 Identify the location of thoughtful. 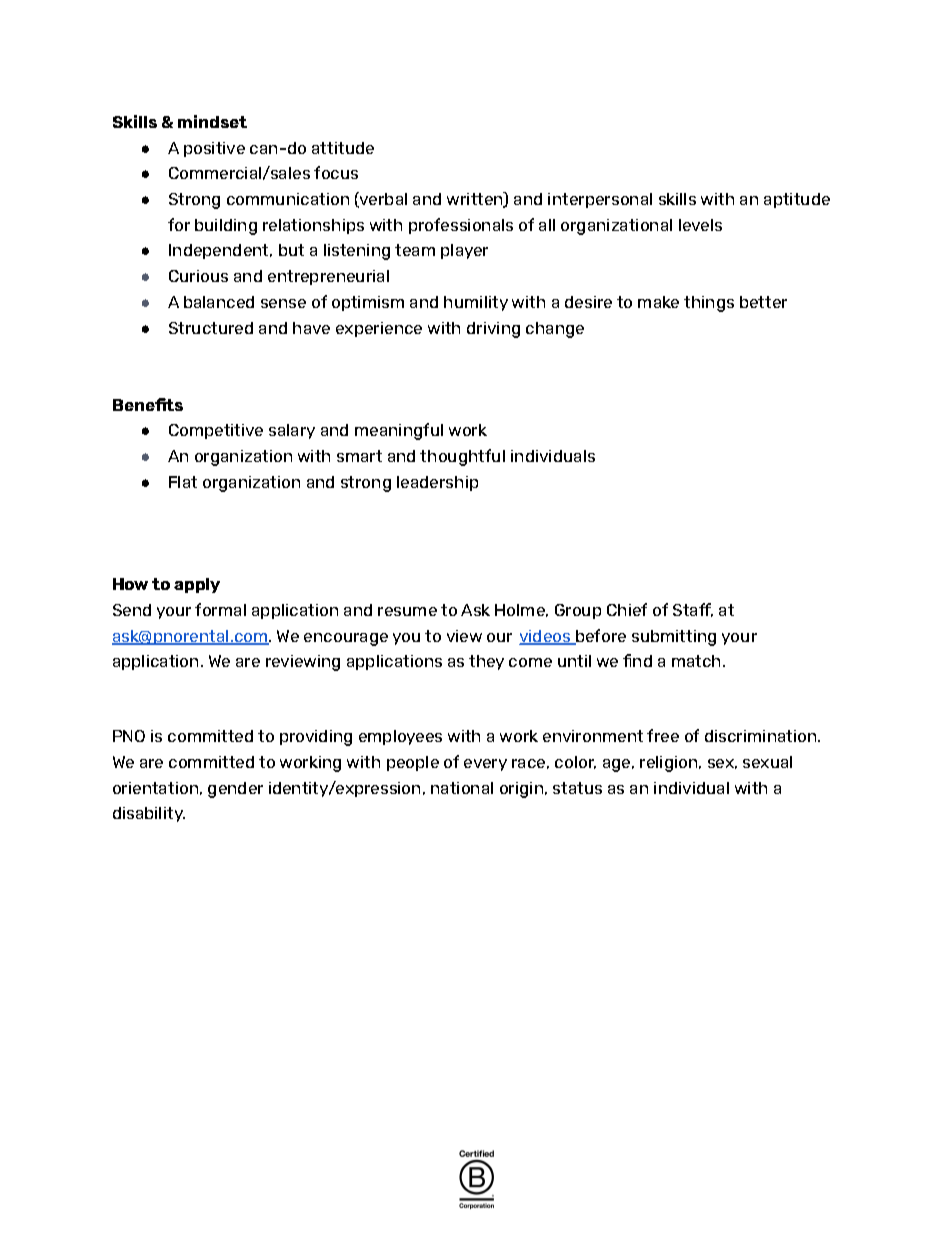
(462, 457).
